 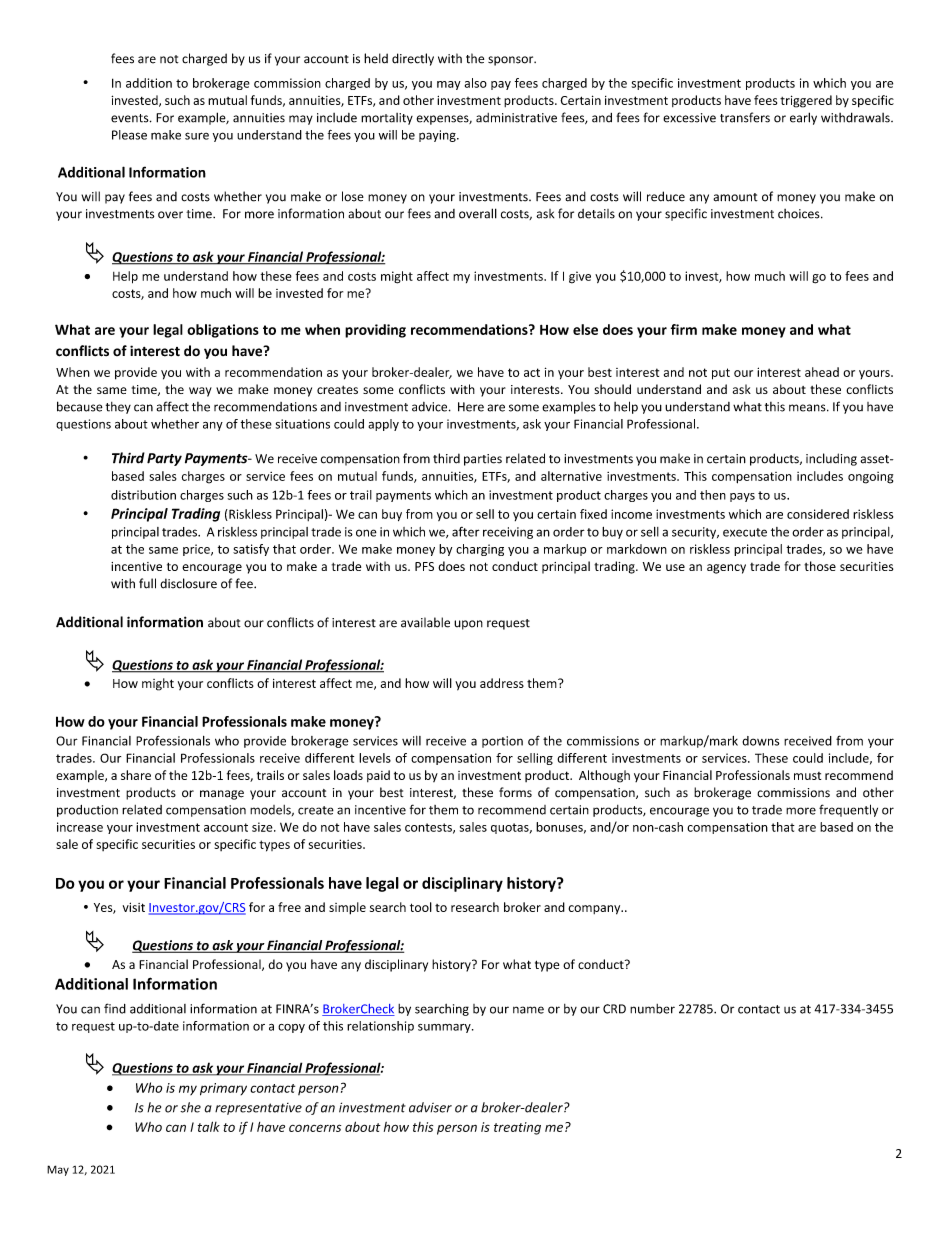 What do you see at coordinates (468, 625) in the page?
I see `upon` at bounding box center [468, 625].
